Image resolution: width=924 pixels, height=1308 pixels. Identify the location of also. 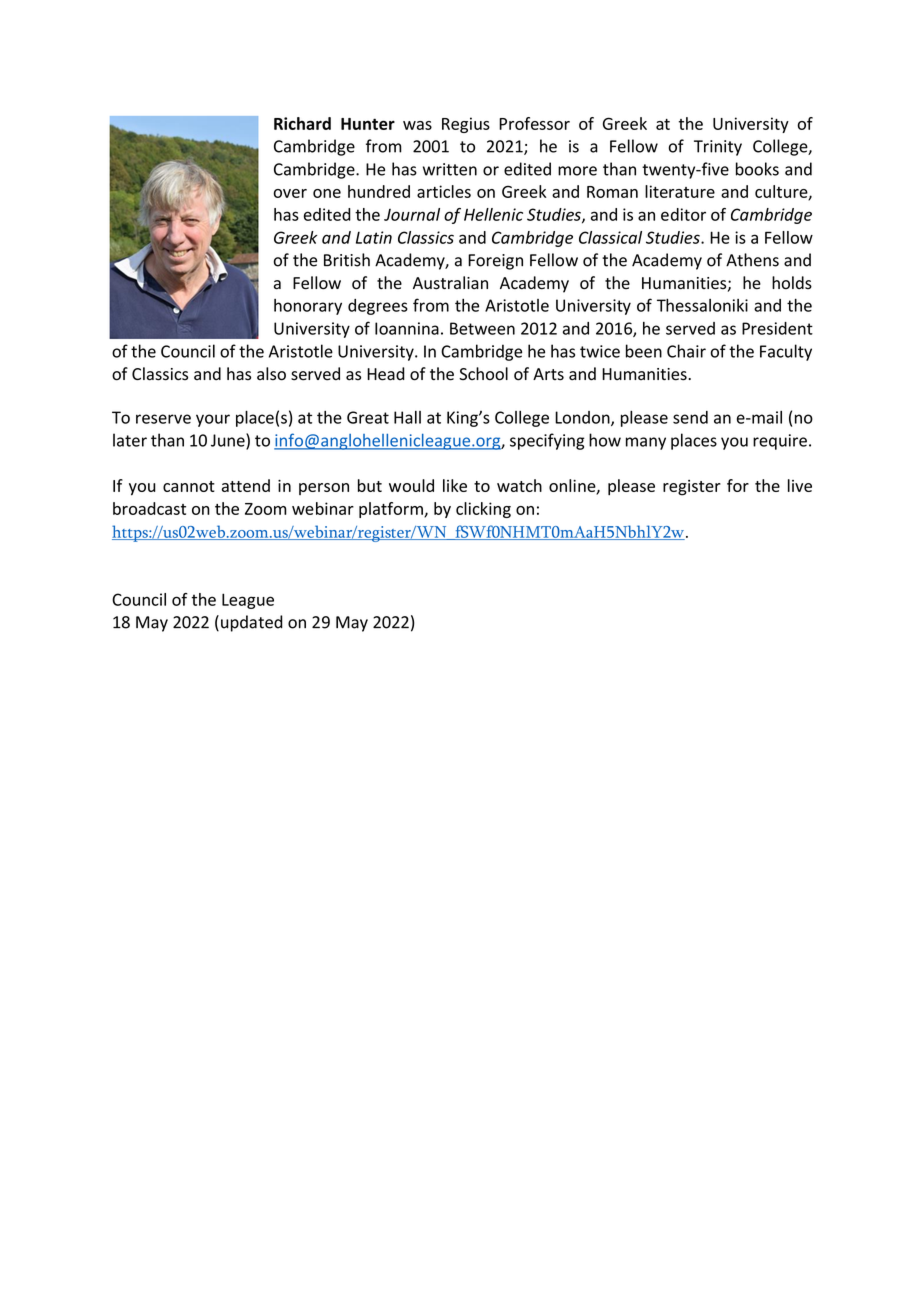
(271, 374).
